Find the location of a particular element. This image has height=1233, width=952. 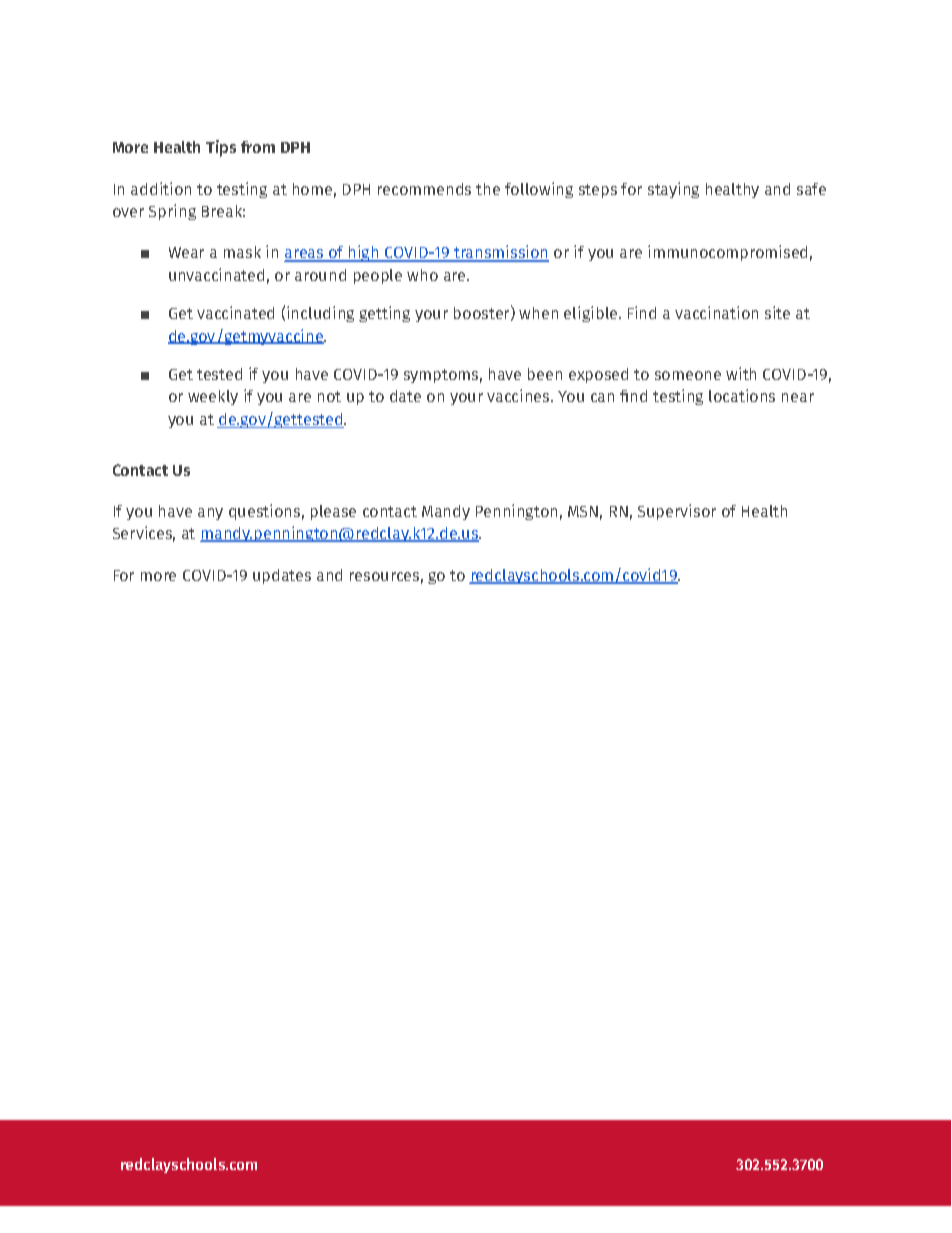

staying is located at coordinates (673, 190).
